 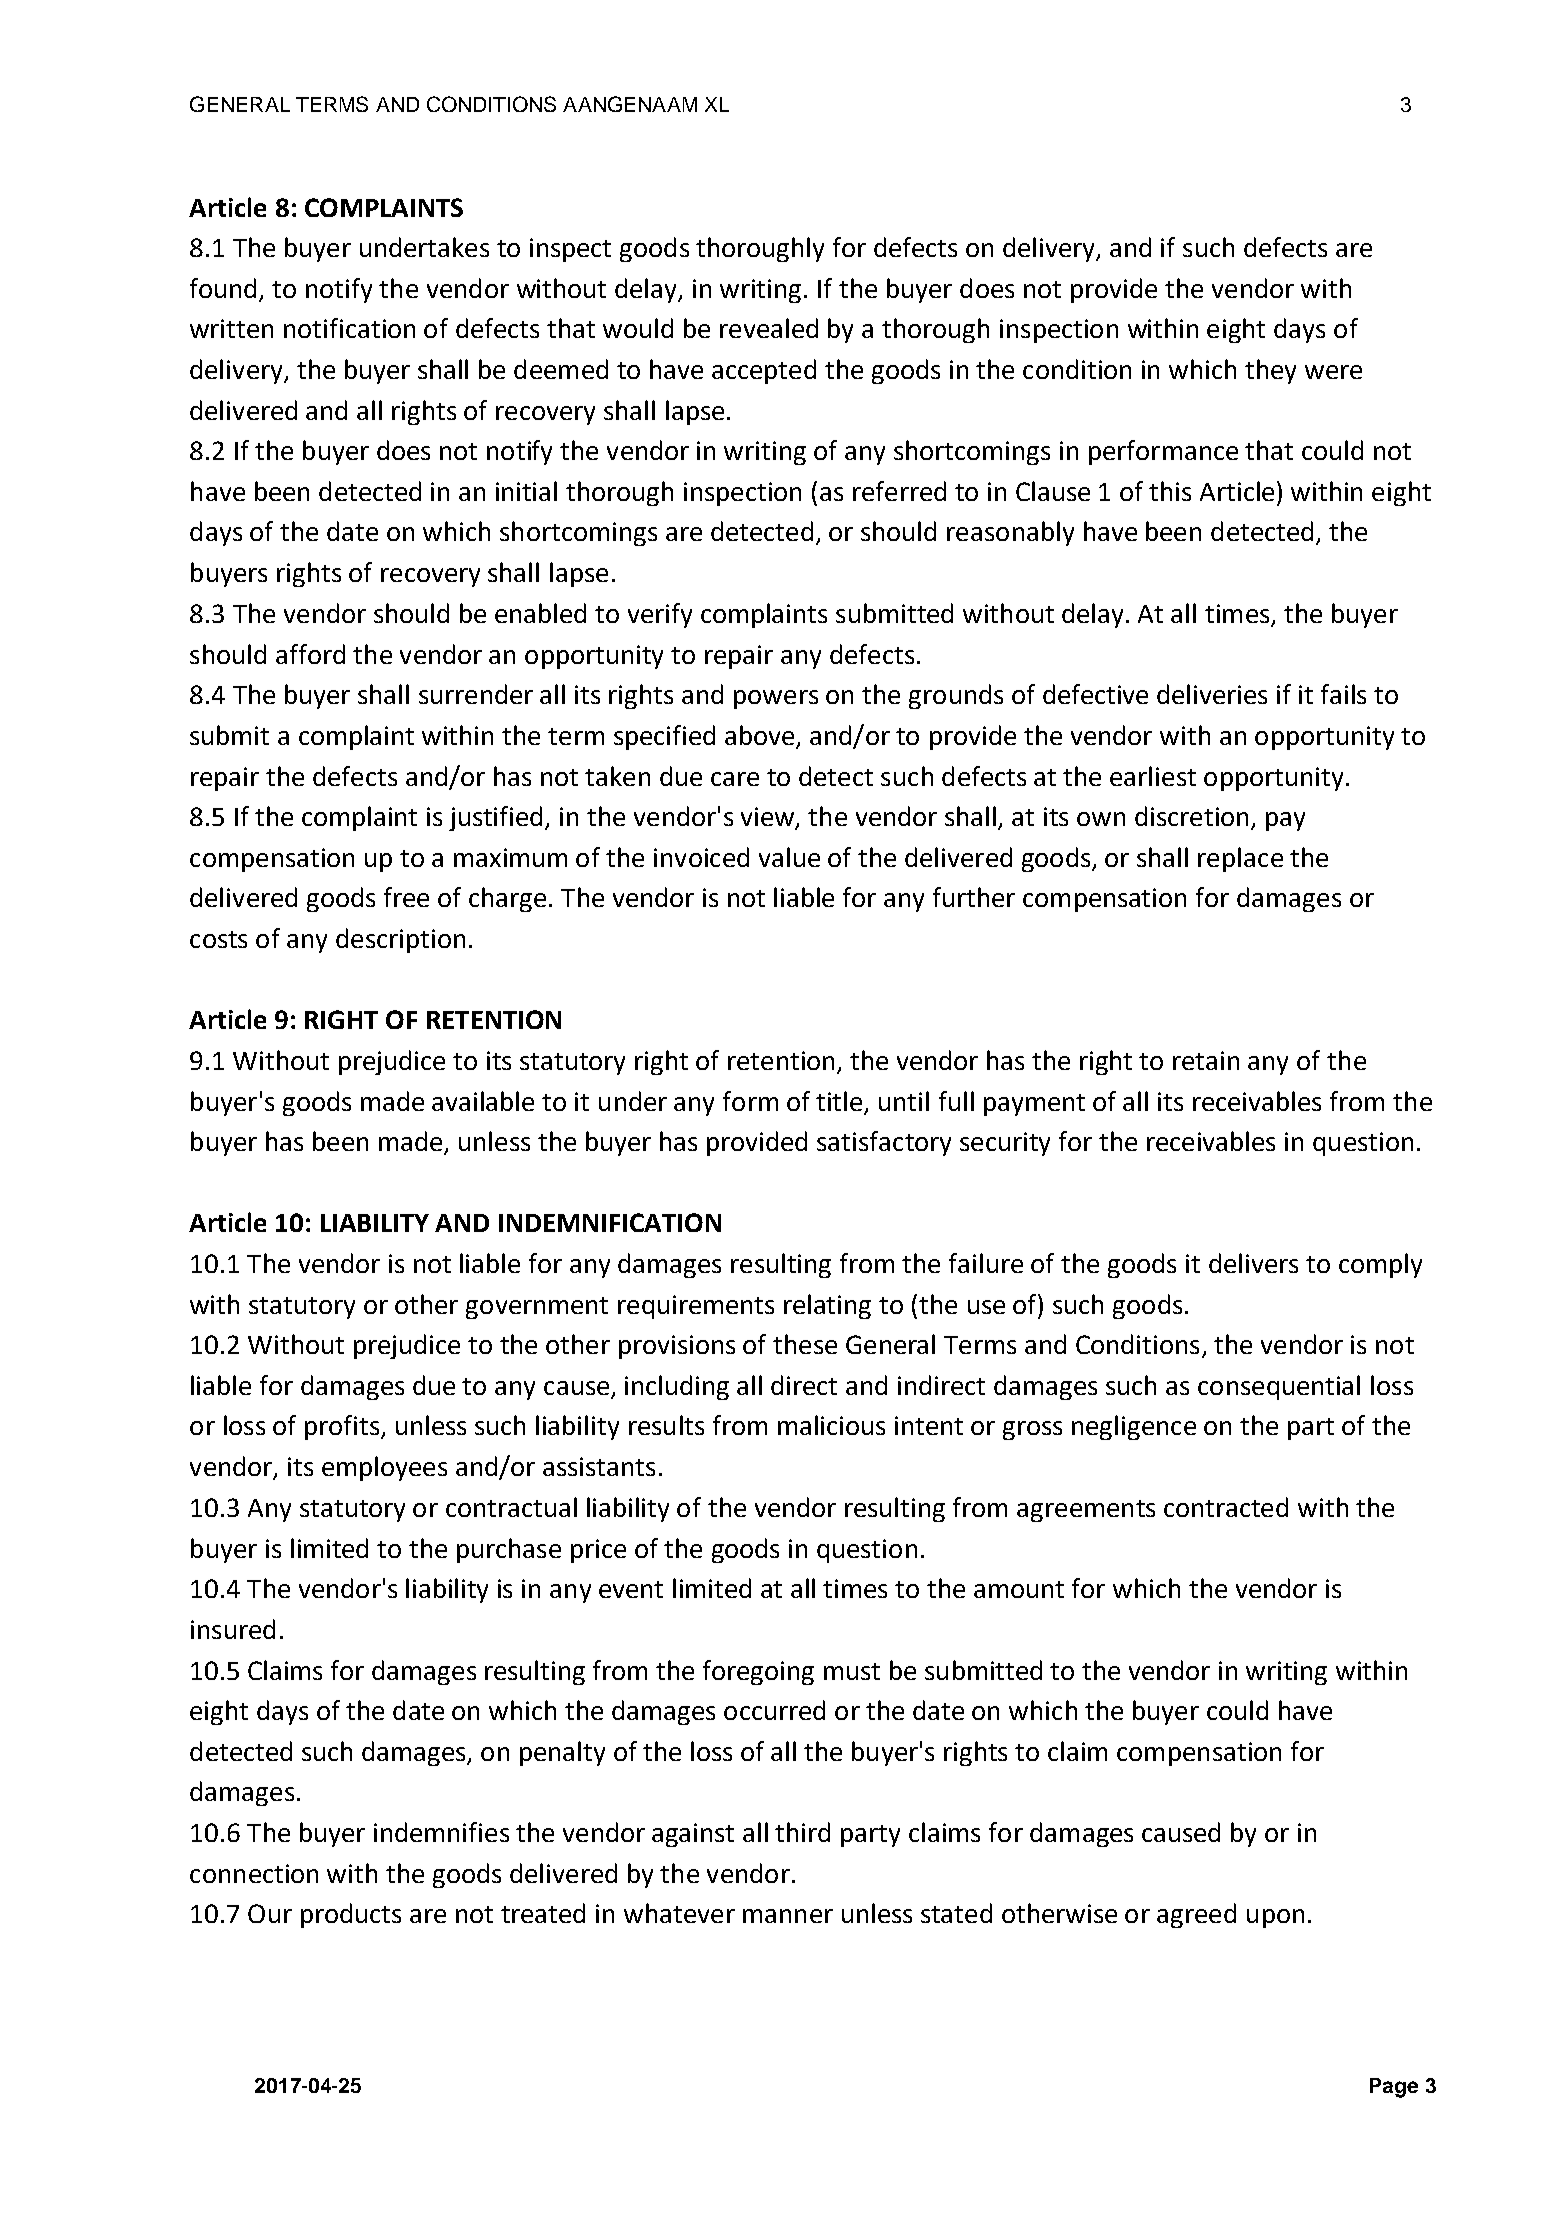 What do you see at coordinates (776, 699) in the image?
I see `powers` at bounding box center [776, 699].
